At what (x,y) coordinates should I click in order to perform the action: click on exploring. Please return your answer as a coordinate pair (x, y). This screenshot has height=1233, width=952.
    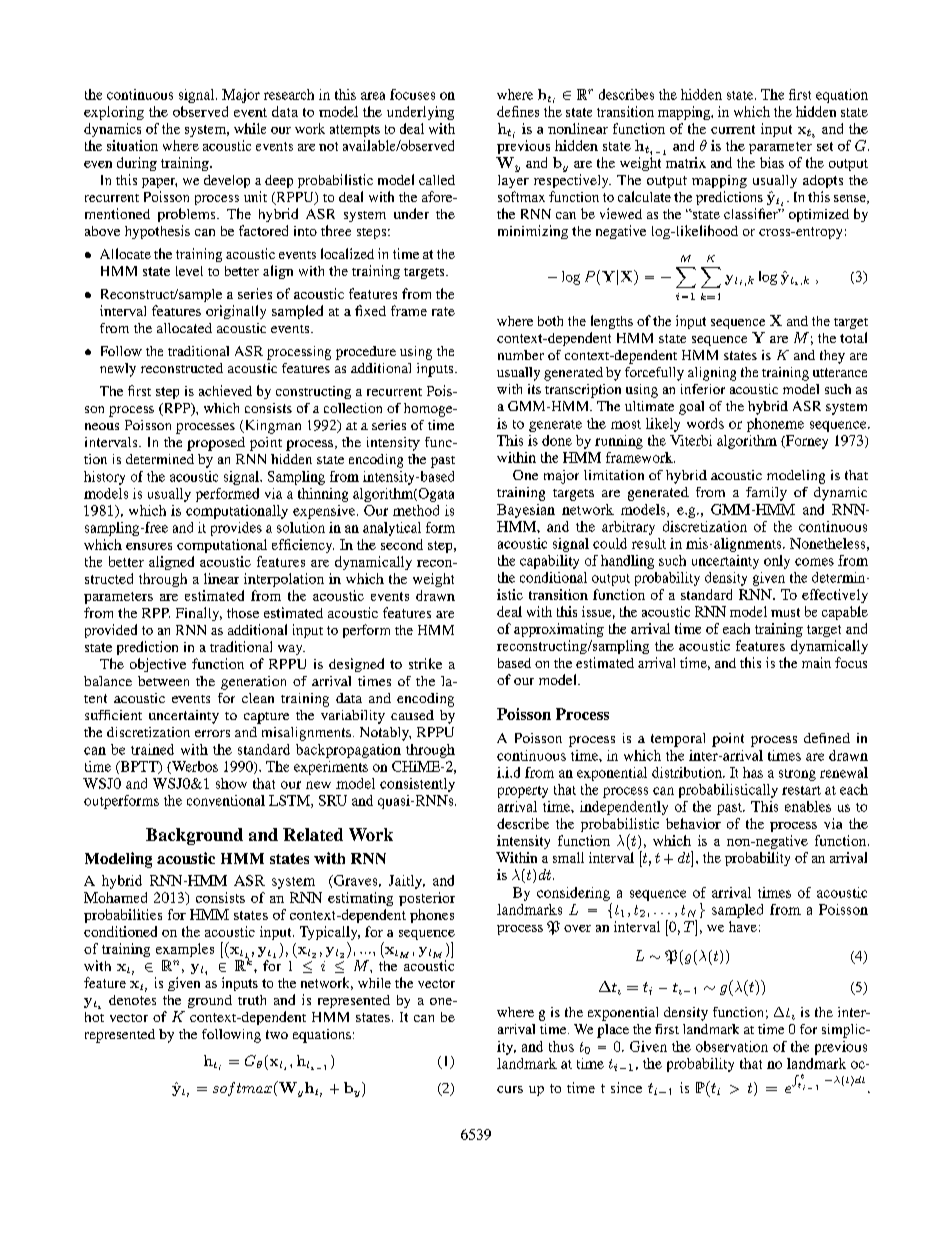
    Looking at the image, I should click on (114, 113).
